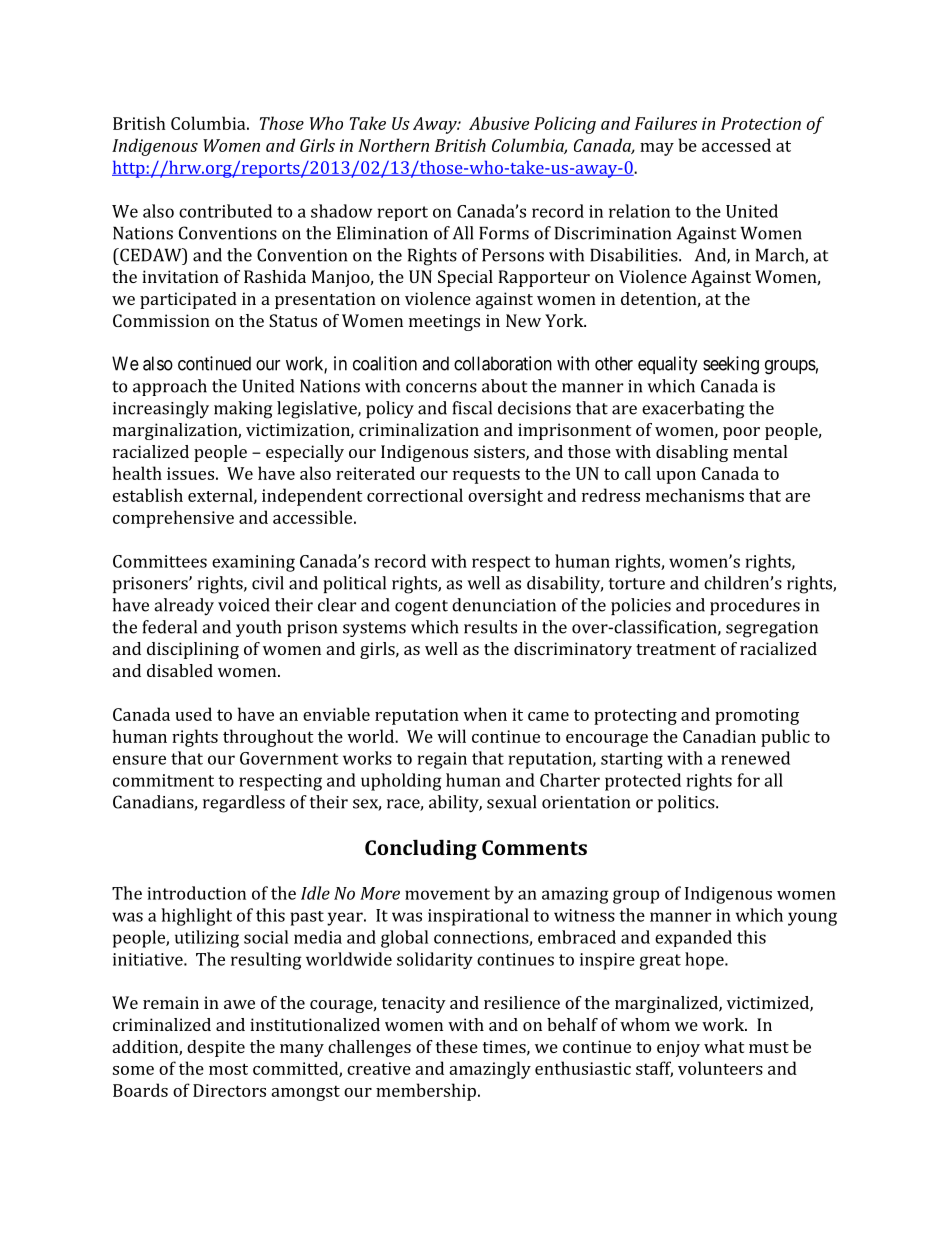 This page has height=1233, width=952. I want to click on voiced, so click(244, 605).
